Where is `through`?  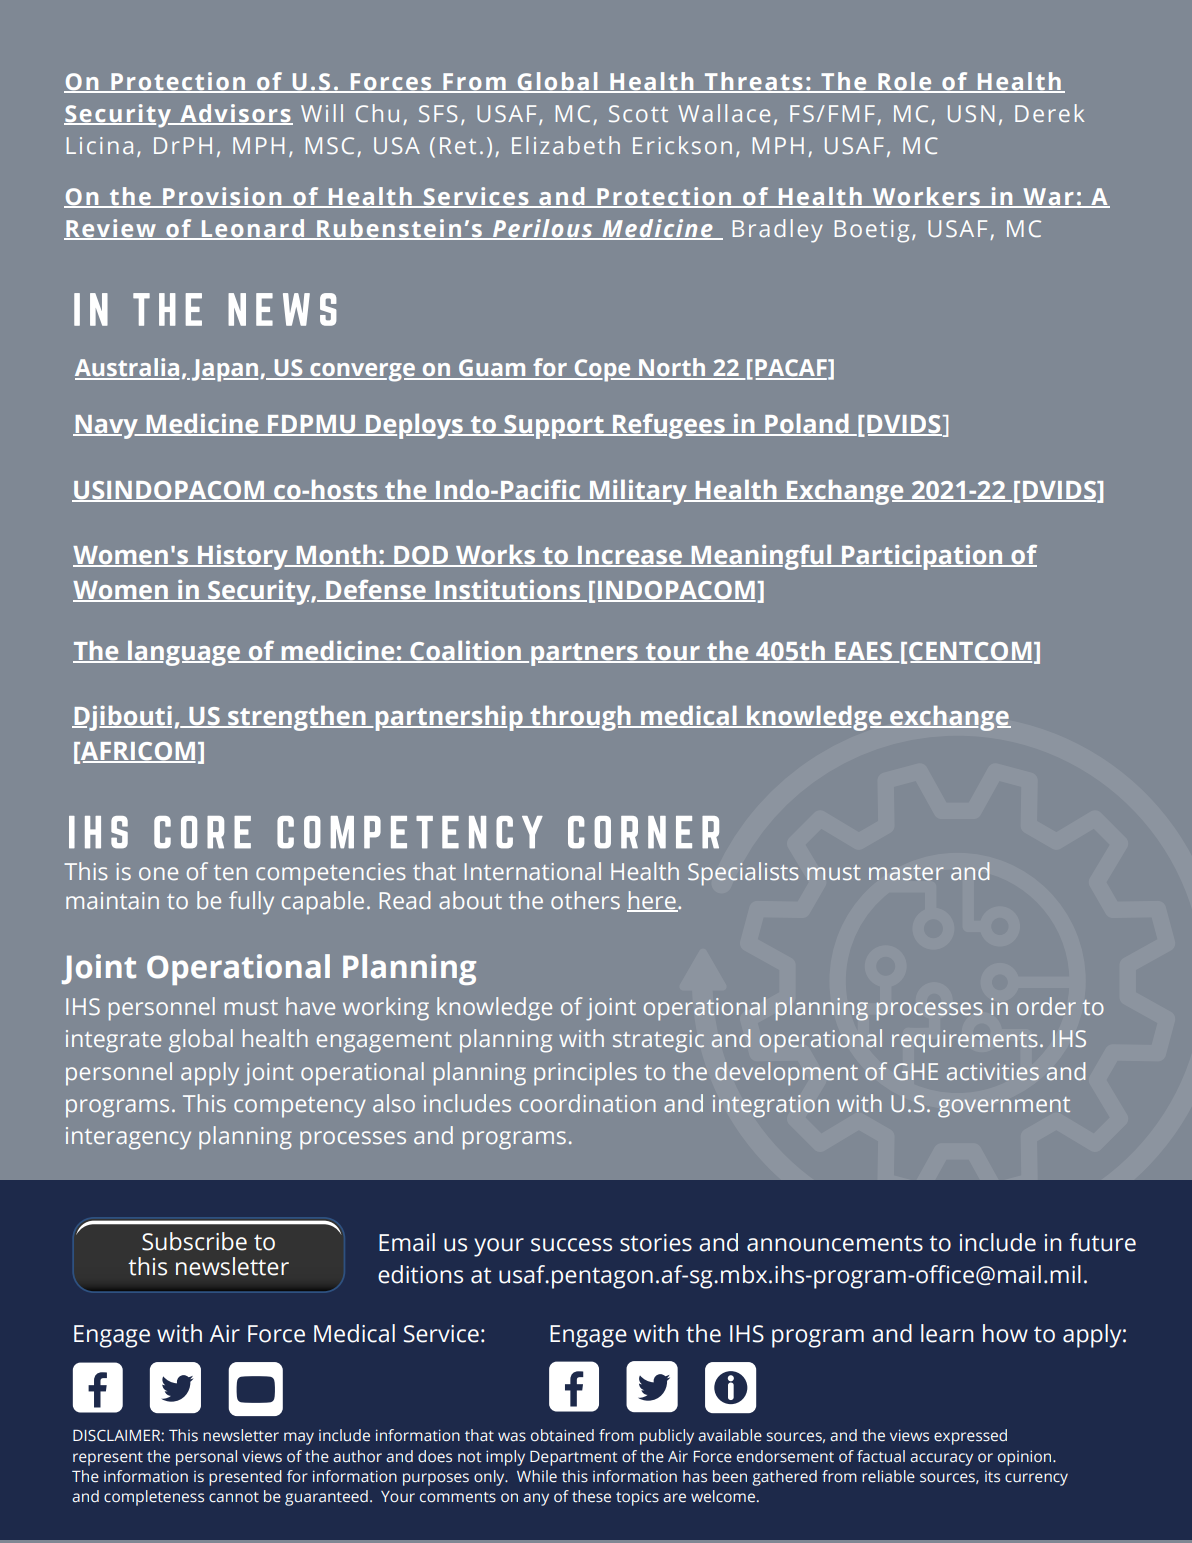
through is located at coordinates (580, 718).
